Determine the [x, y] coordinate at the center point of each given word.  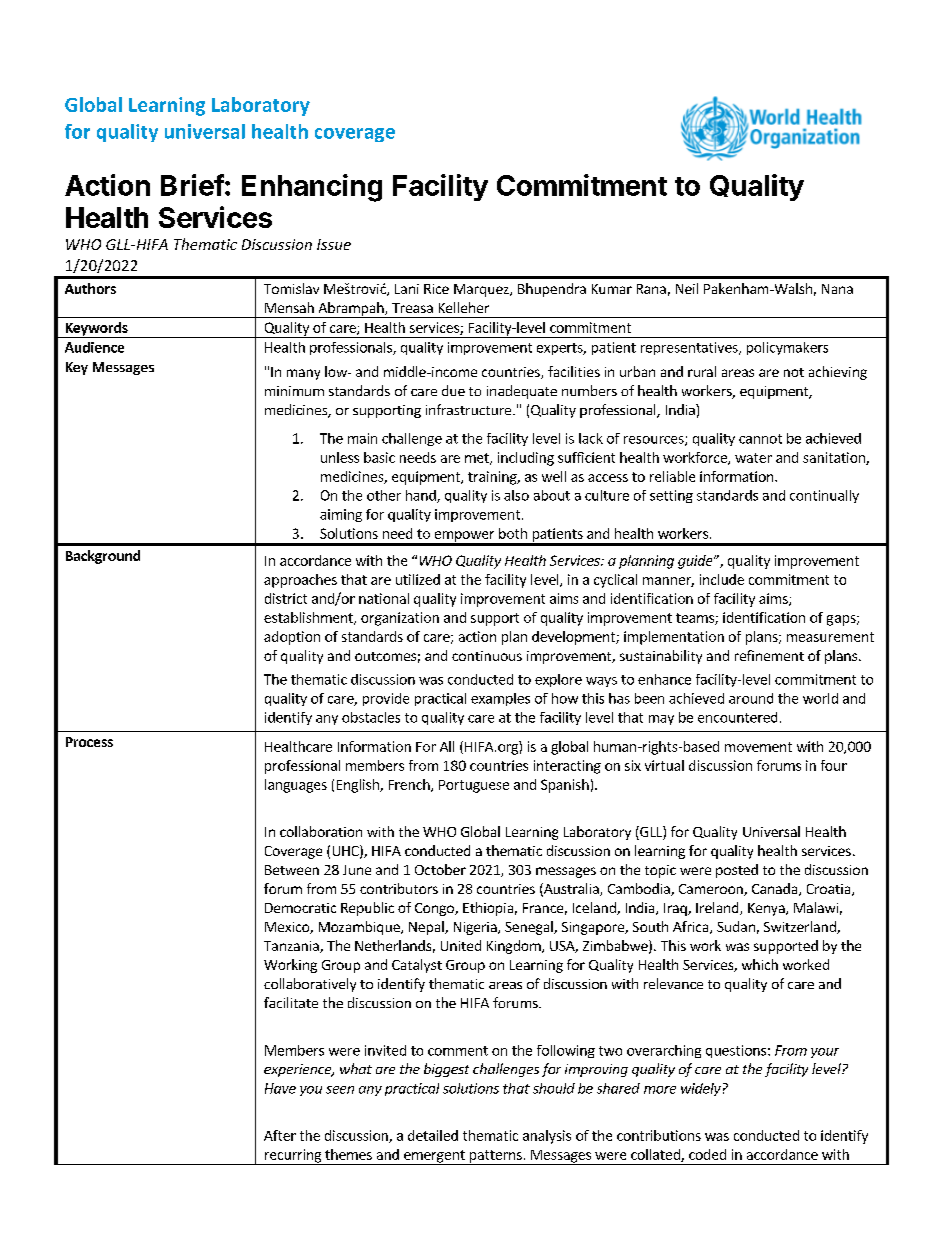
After [280, 1135]
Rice [436, 289]
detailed [433, 1135]
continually [824, 496]
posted [737, 871]
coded [707, 1154]
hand [422, 496]
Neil [687, 288]
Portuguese [474, 786]
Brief [192, 185]
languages [296, 786]
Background [103, 557]
